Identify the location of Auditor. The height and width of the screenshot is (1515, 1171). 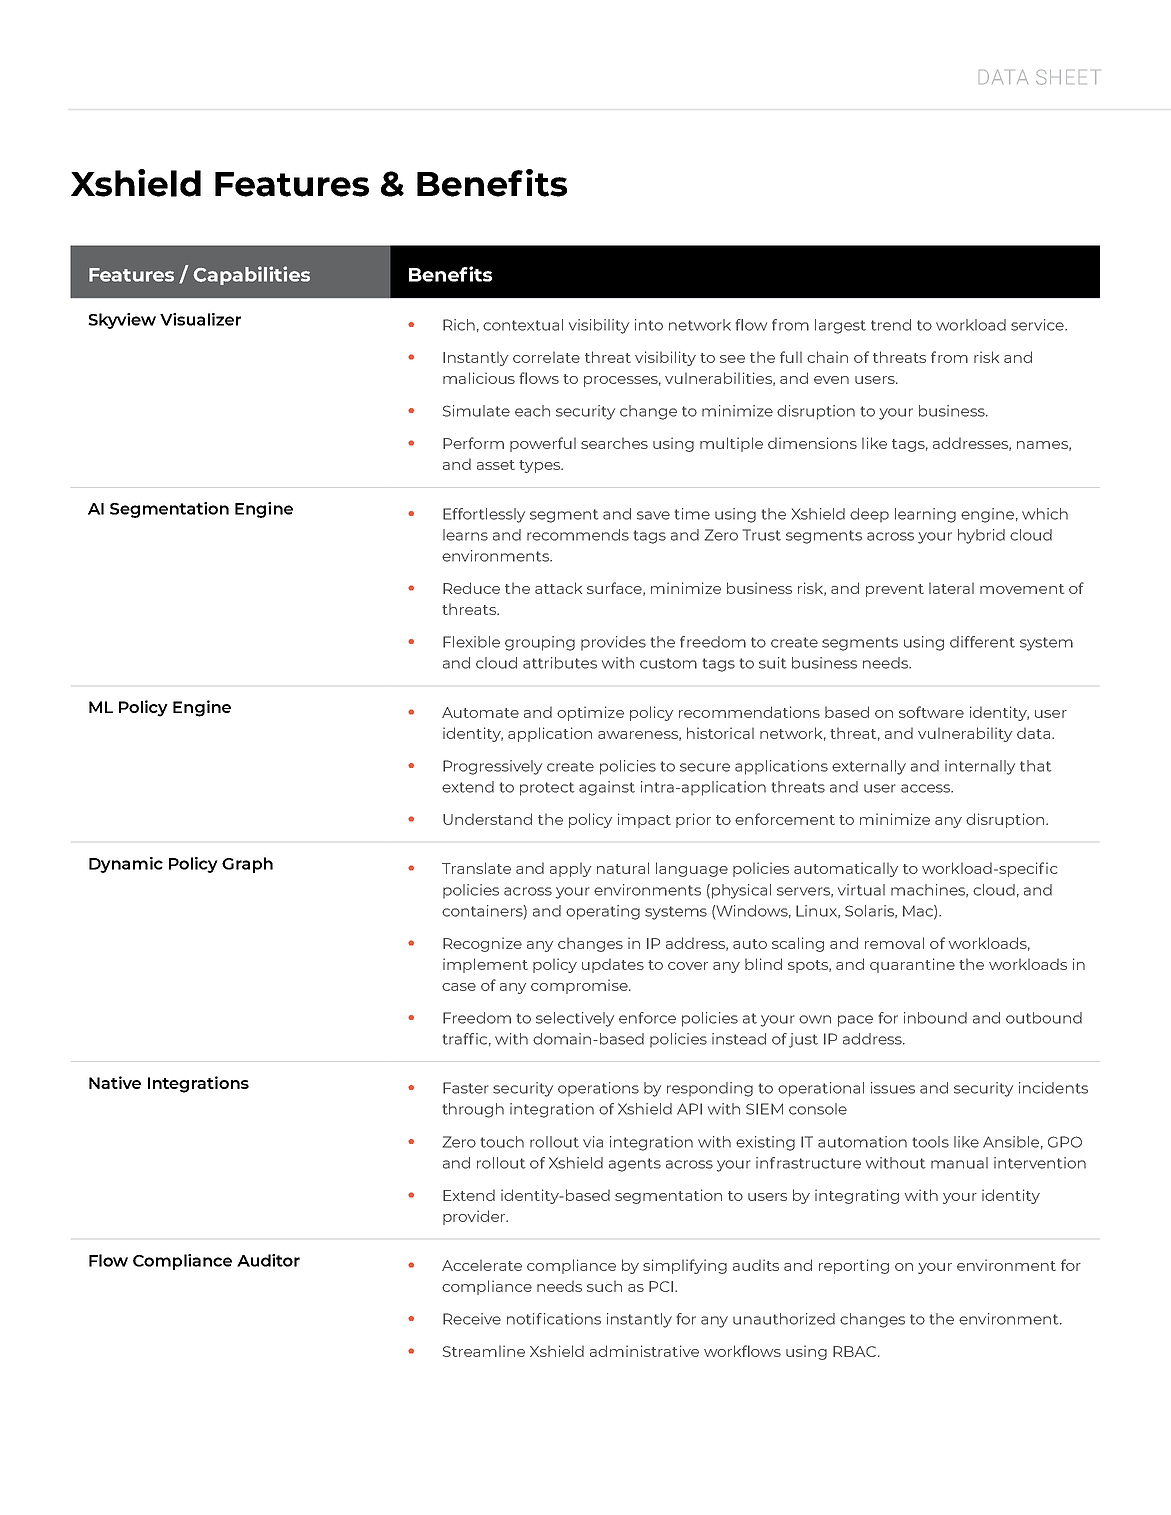
(268, 1260).
